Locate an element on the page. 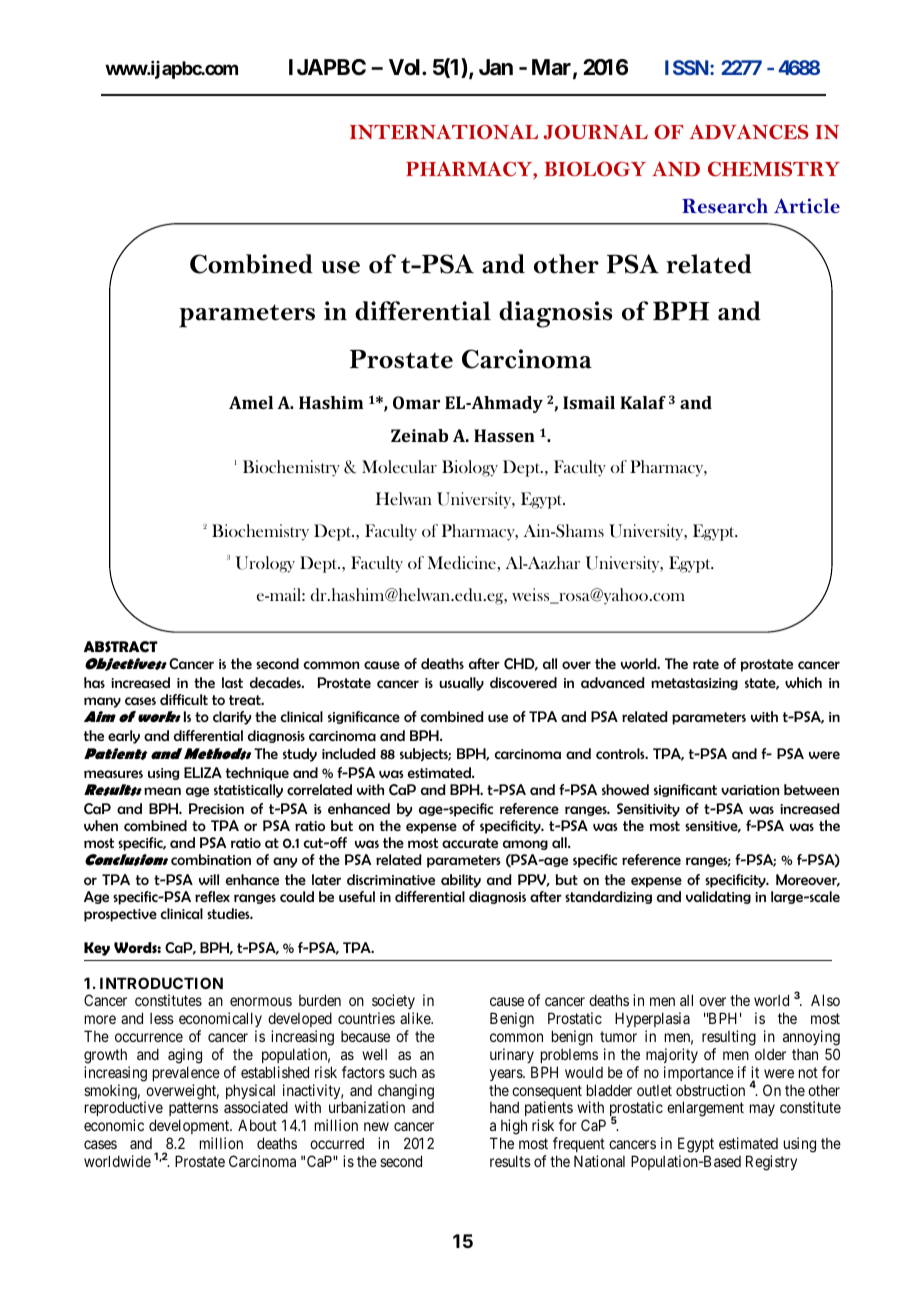 This page has height=1308, width=924. high is located at coordinates (514, 1127).
